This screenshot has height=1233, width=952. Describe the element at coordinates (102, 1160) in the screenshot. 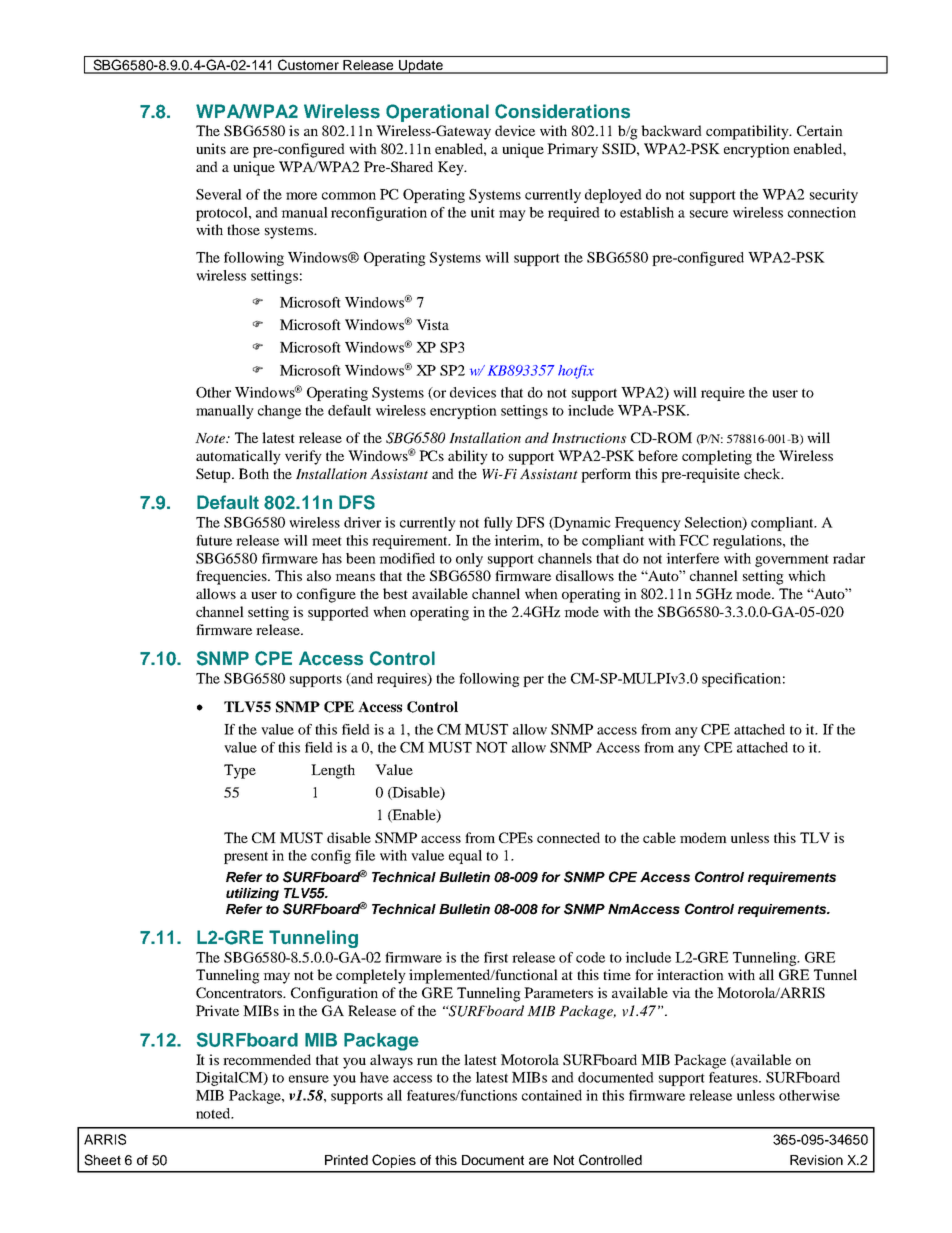

I see `Sheet` at that location.
